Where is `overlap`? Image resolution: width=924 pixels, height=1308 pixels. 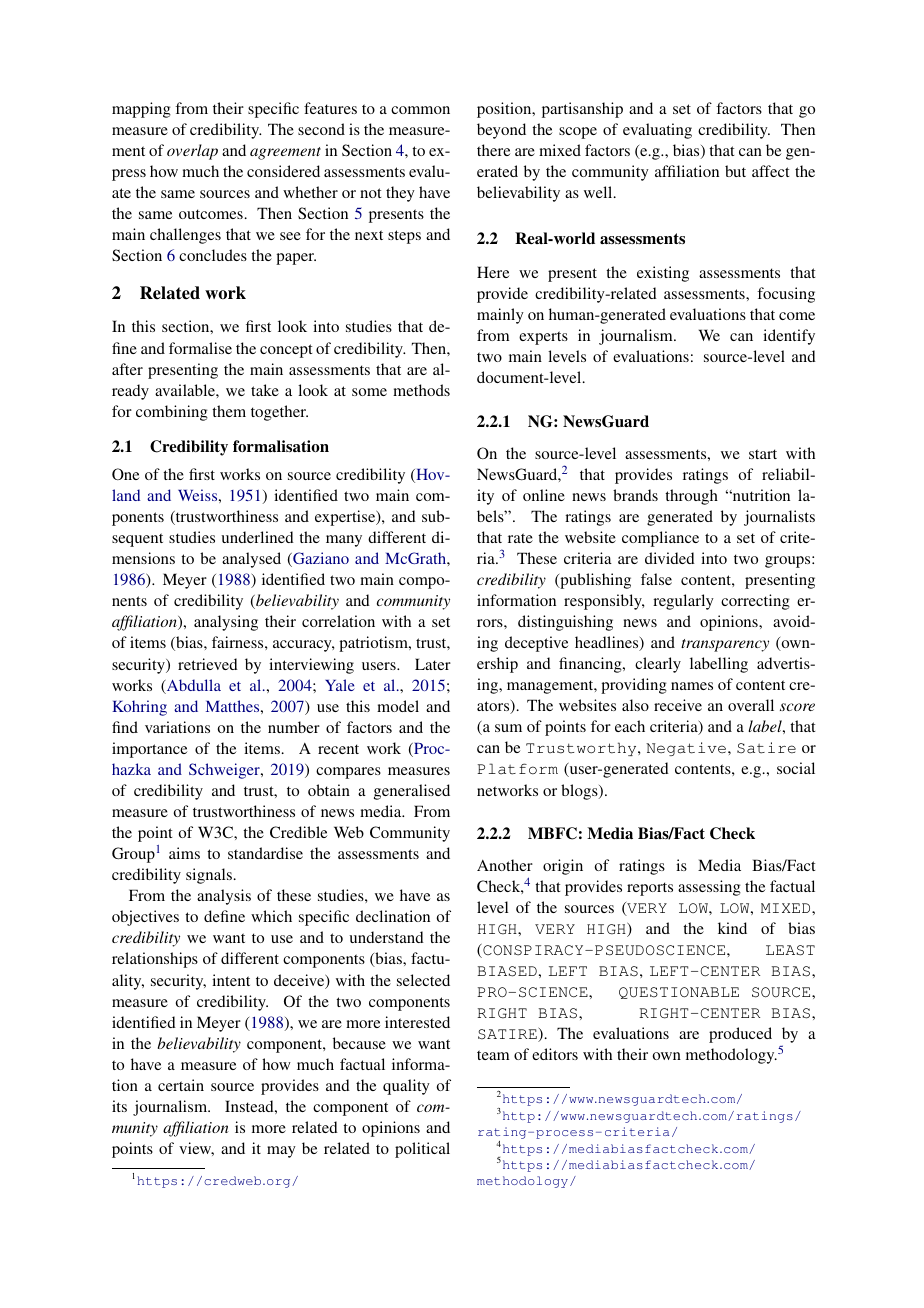
overlap is located at coordinates (192, 152).
